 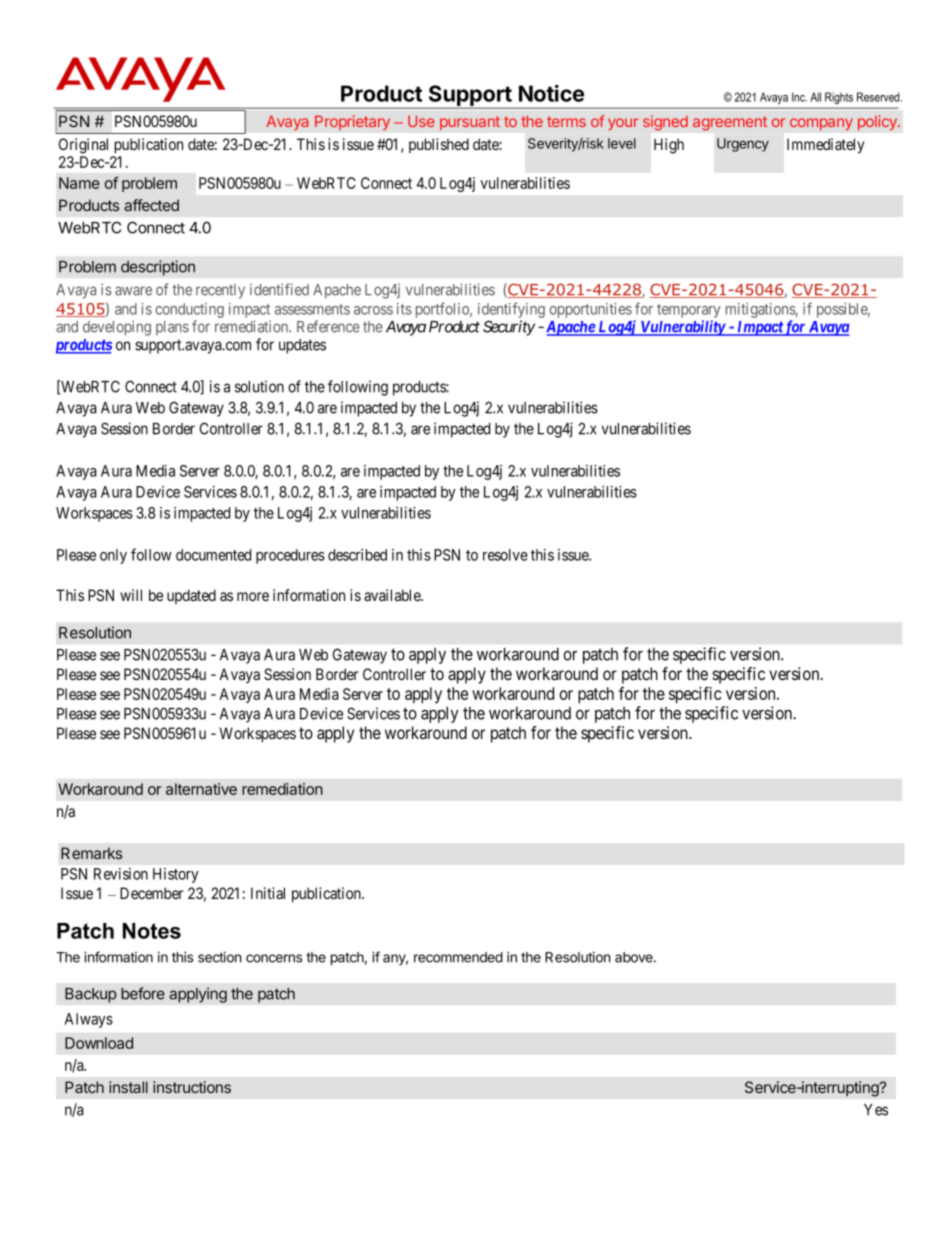 I want to click on Security, so click(x=509, y=328).
